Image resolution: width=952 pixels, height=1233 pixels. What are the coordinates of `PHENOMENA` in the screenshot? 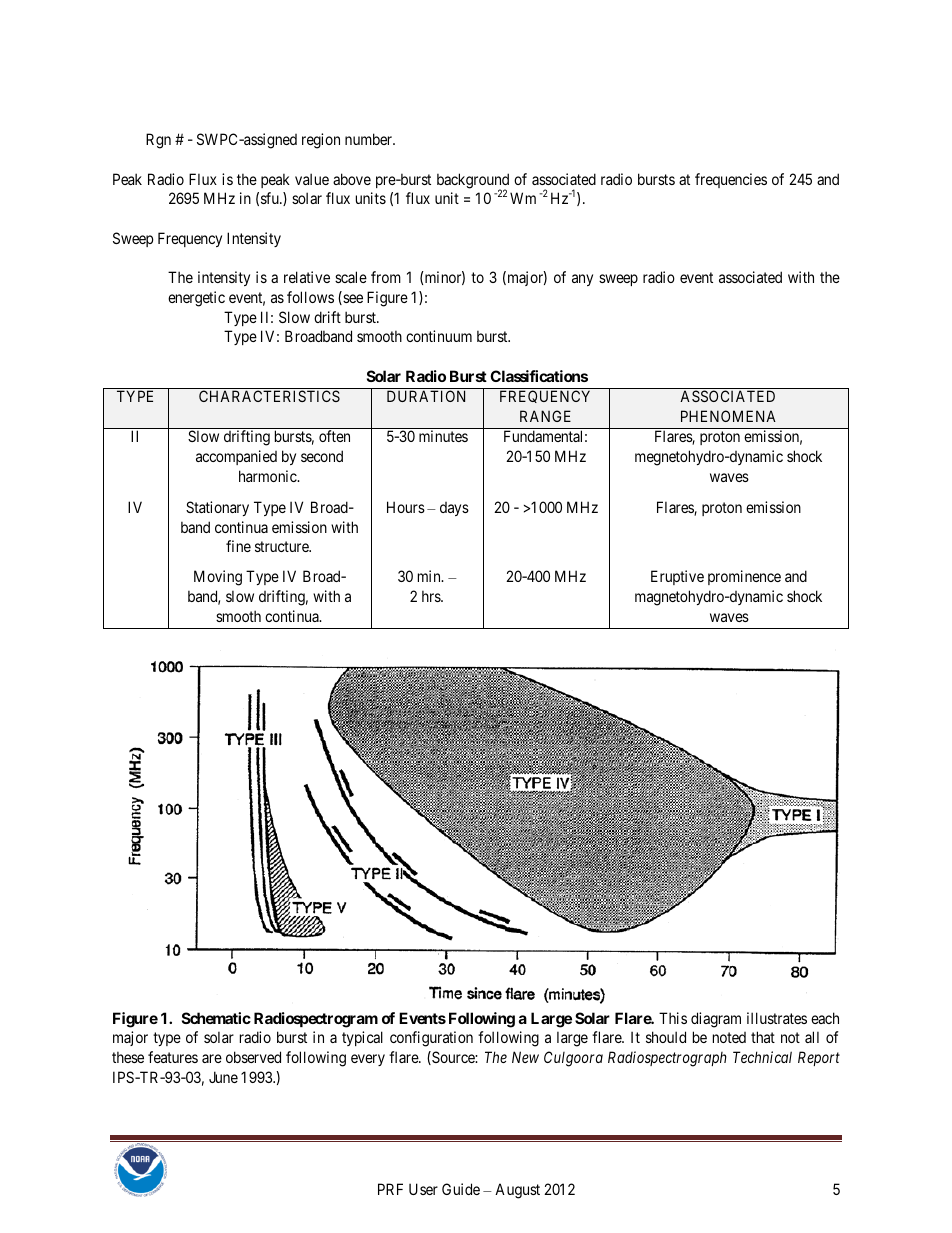 It's located at (728, 416).
